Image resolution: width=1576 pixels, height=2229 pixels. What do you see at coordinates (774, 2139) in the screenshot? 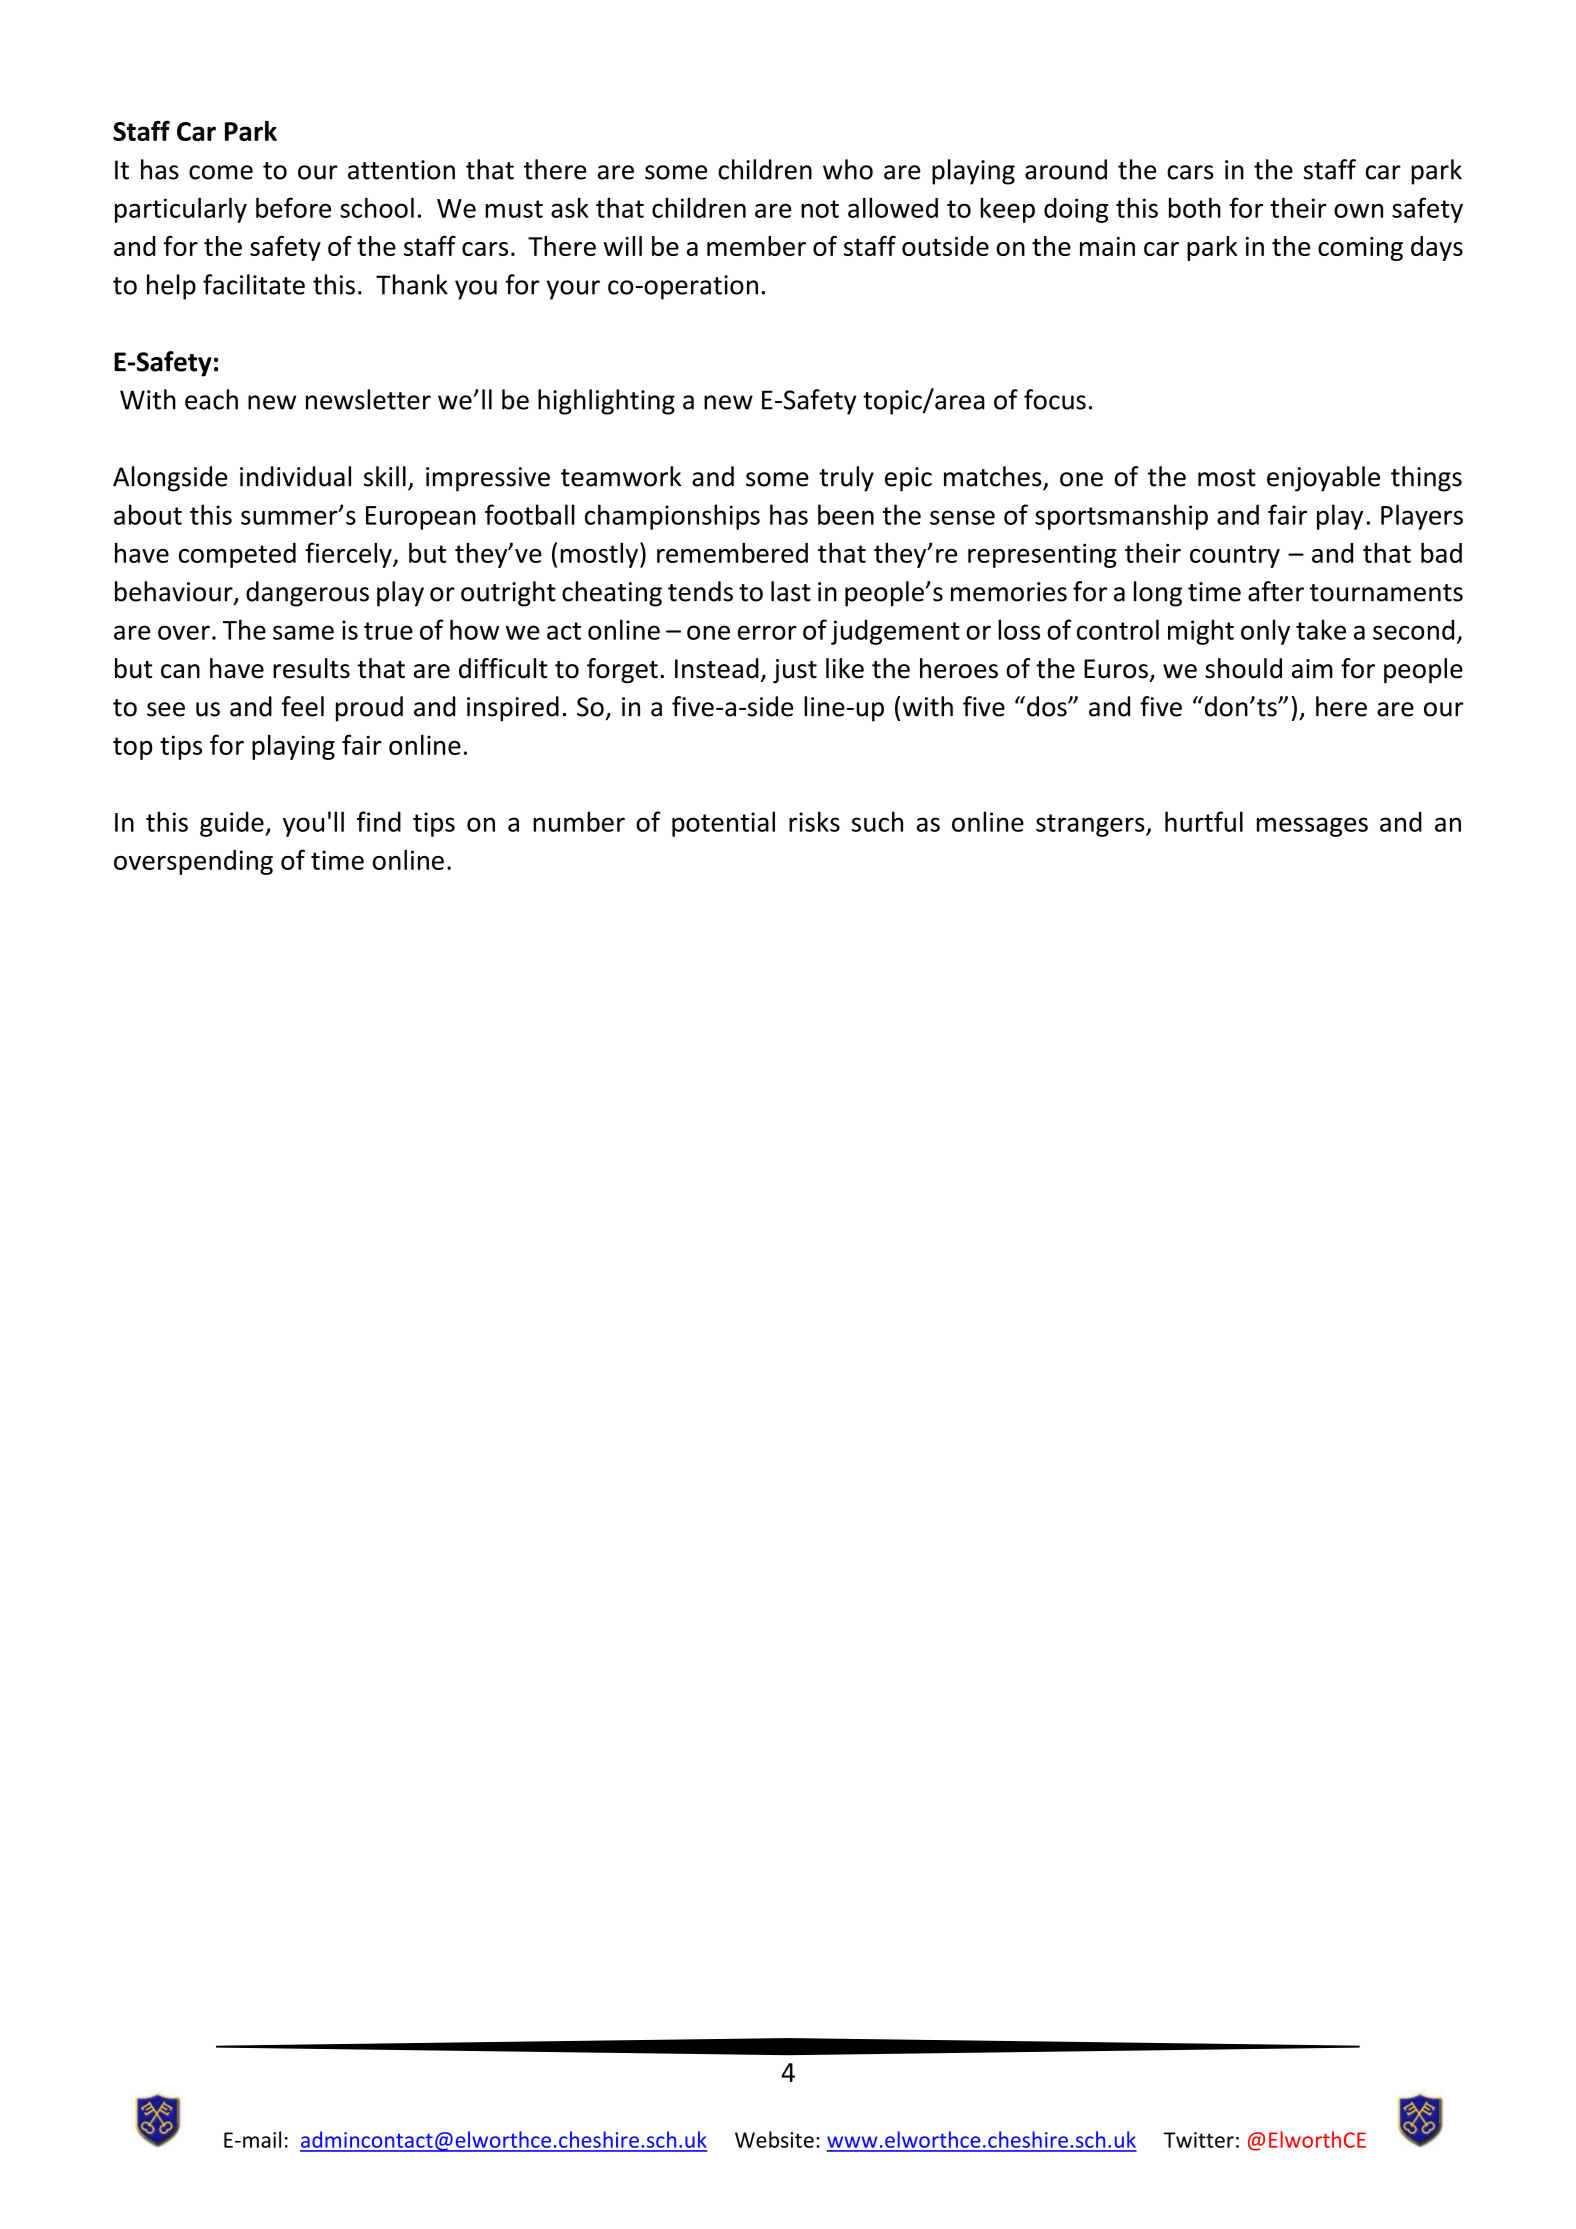
I see `Website` at bounding box center [774, 2139].
